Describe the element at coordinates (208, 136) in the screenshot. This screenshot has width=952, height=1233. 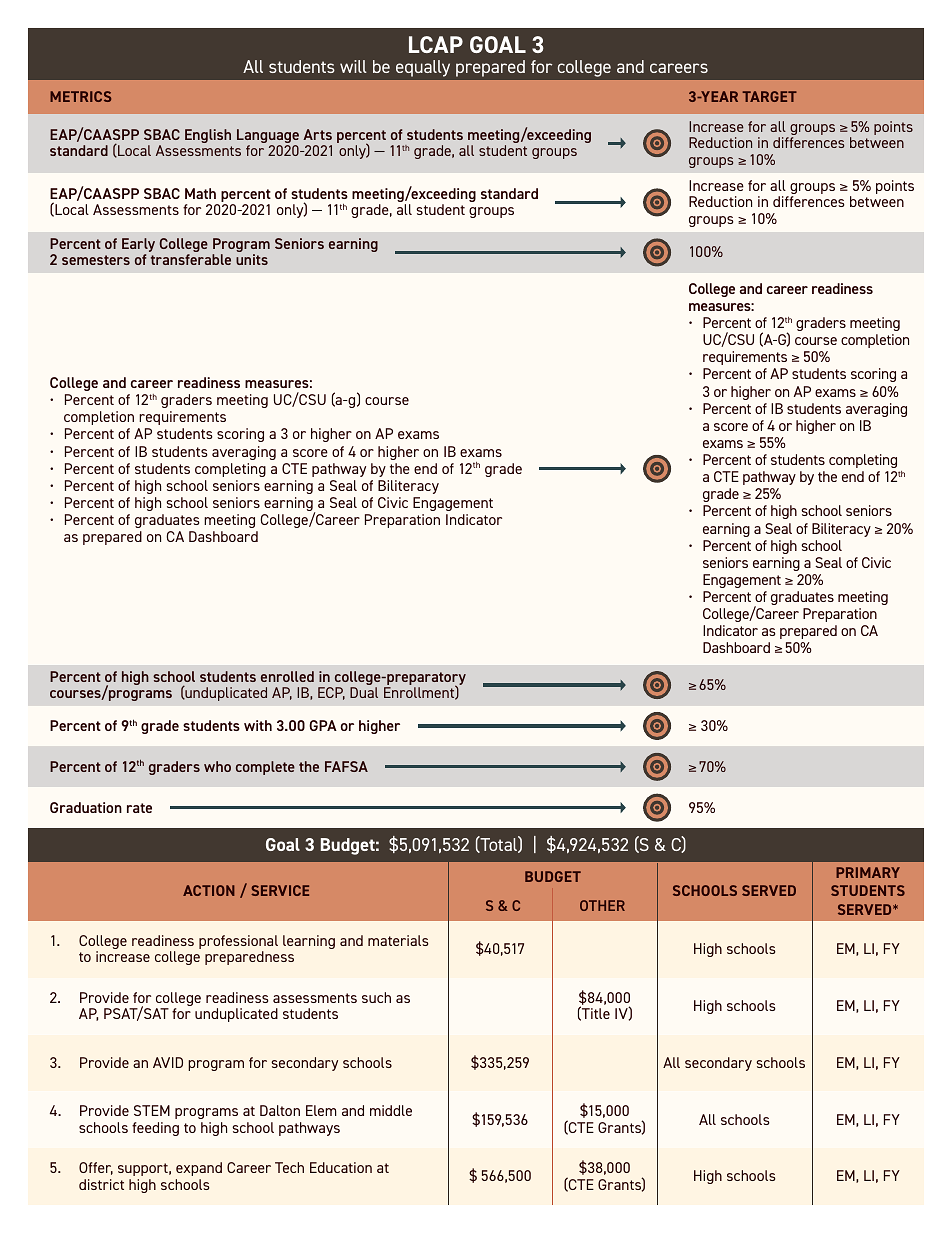
I see `English` at that location.
